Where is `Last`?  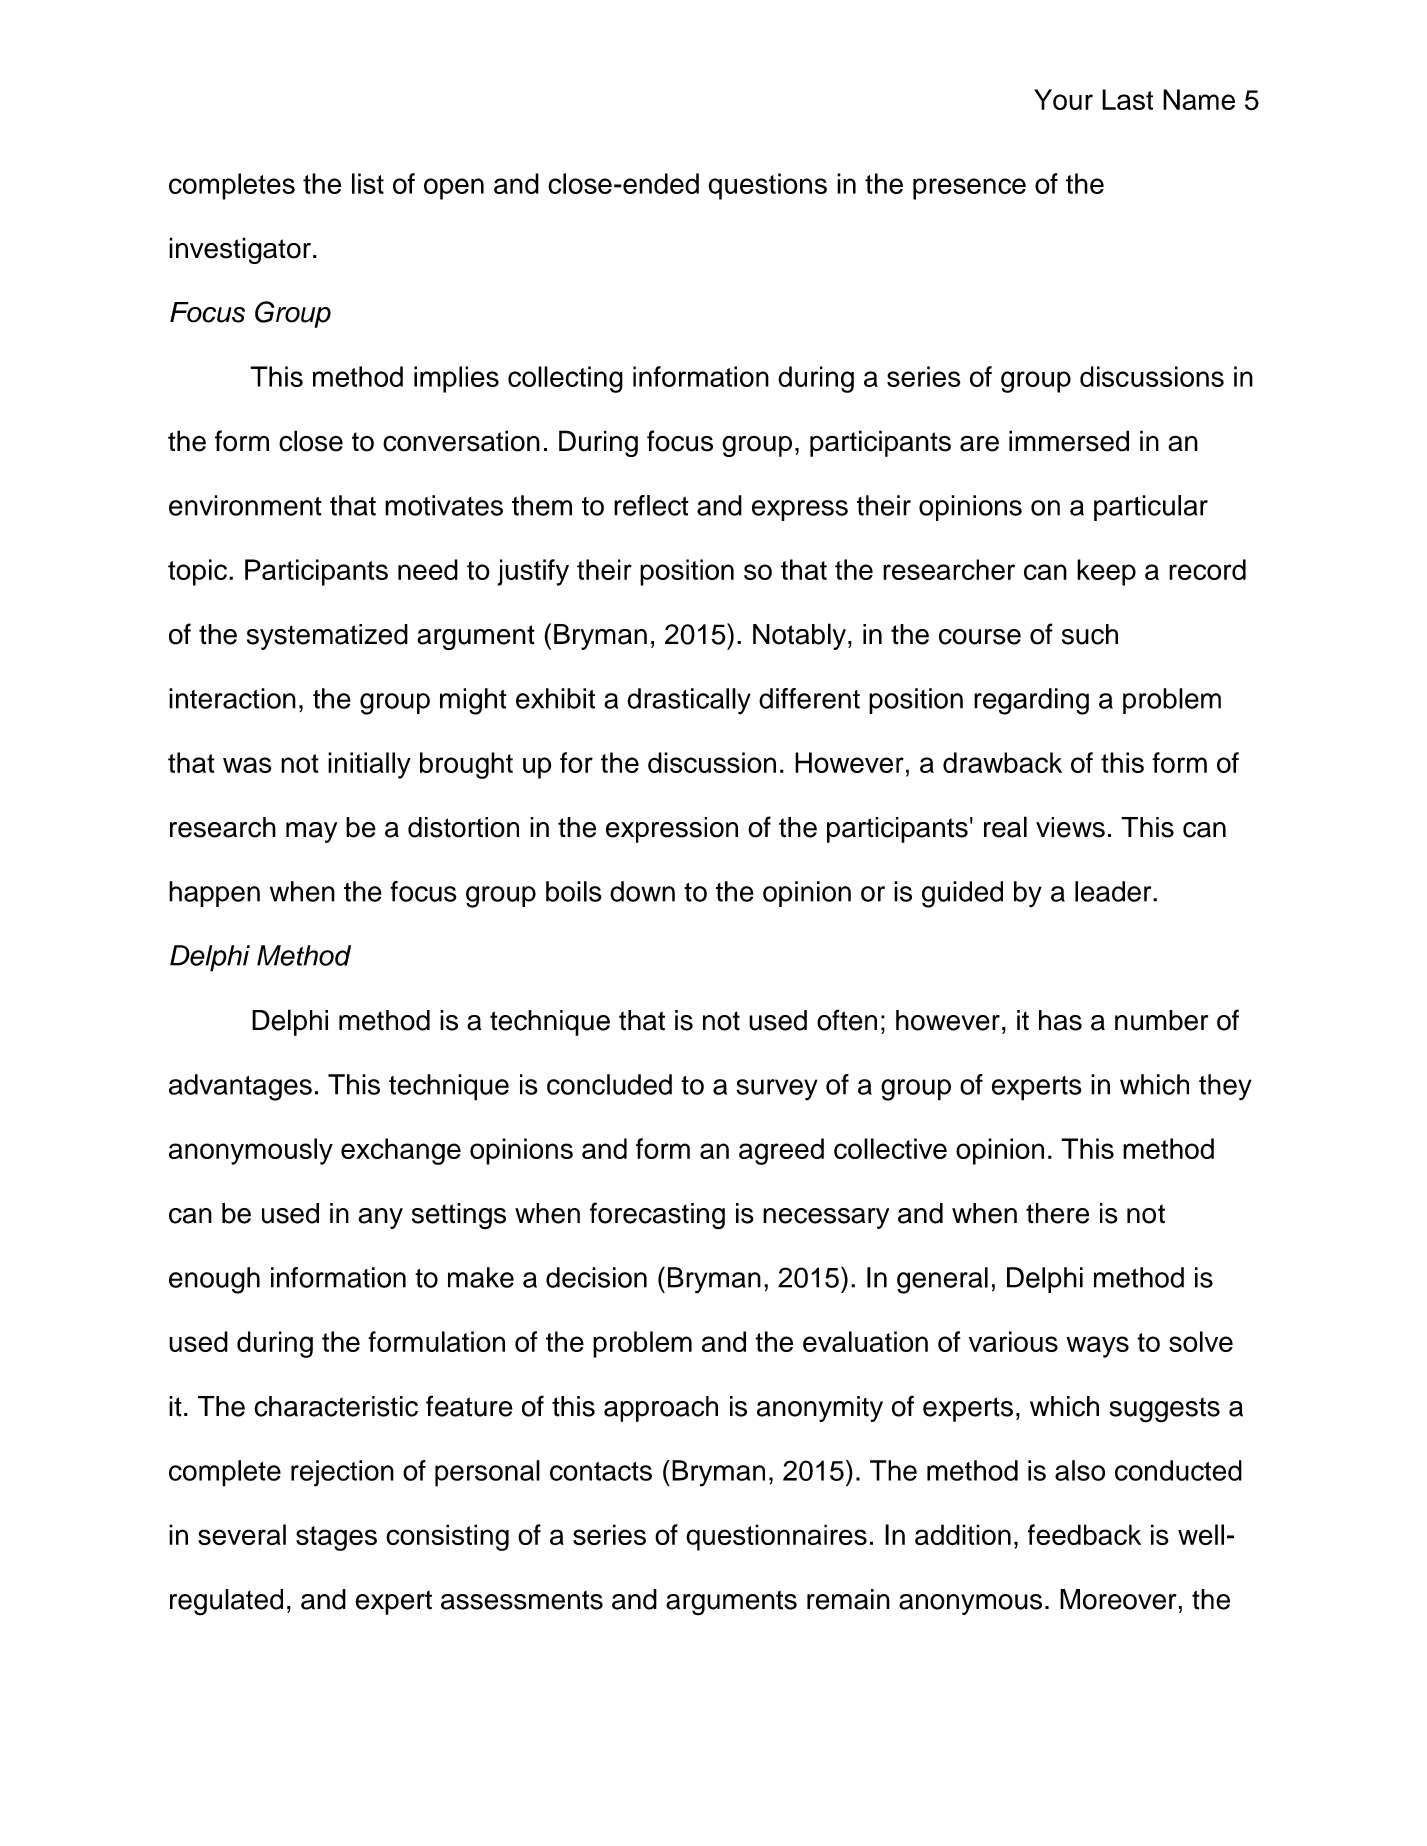
Last is located at coordinates (1127, 99).
